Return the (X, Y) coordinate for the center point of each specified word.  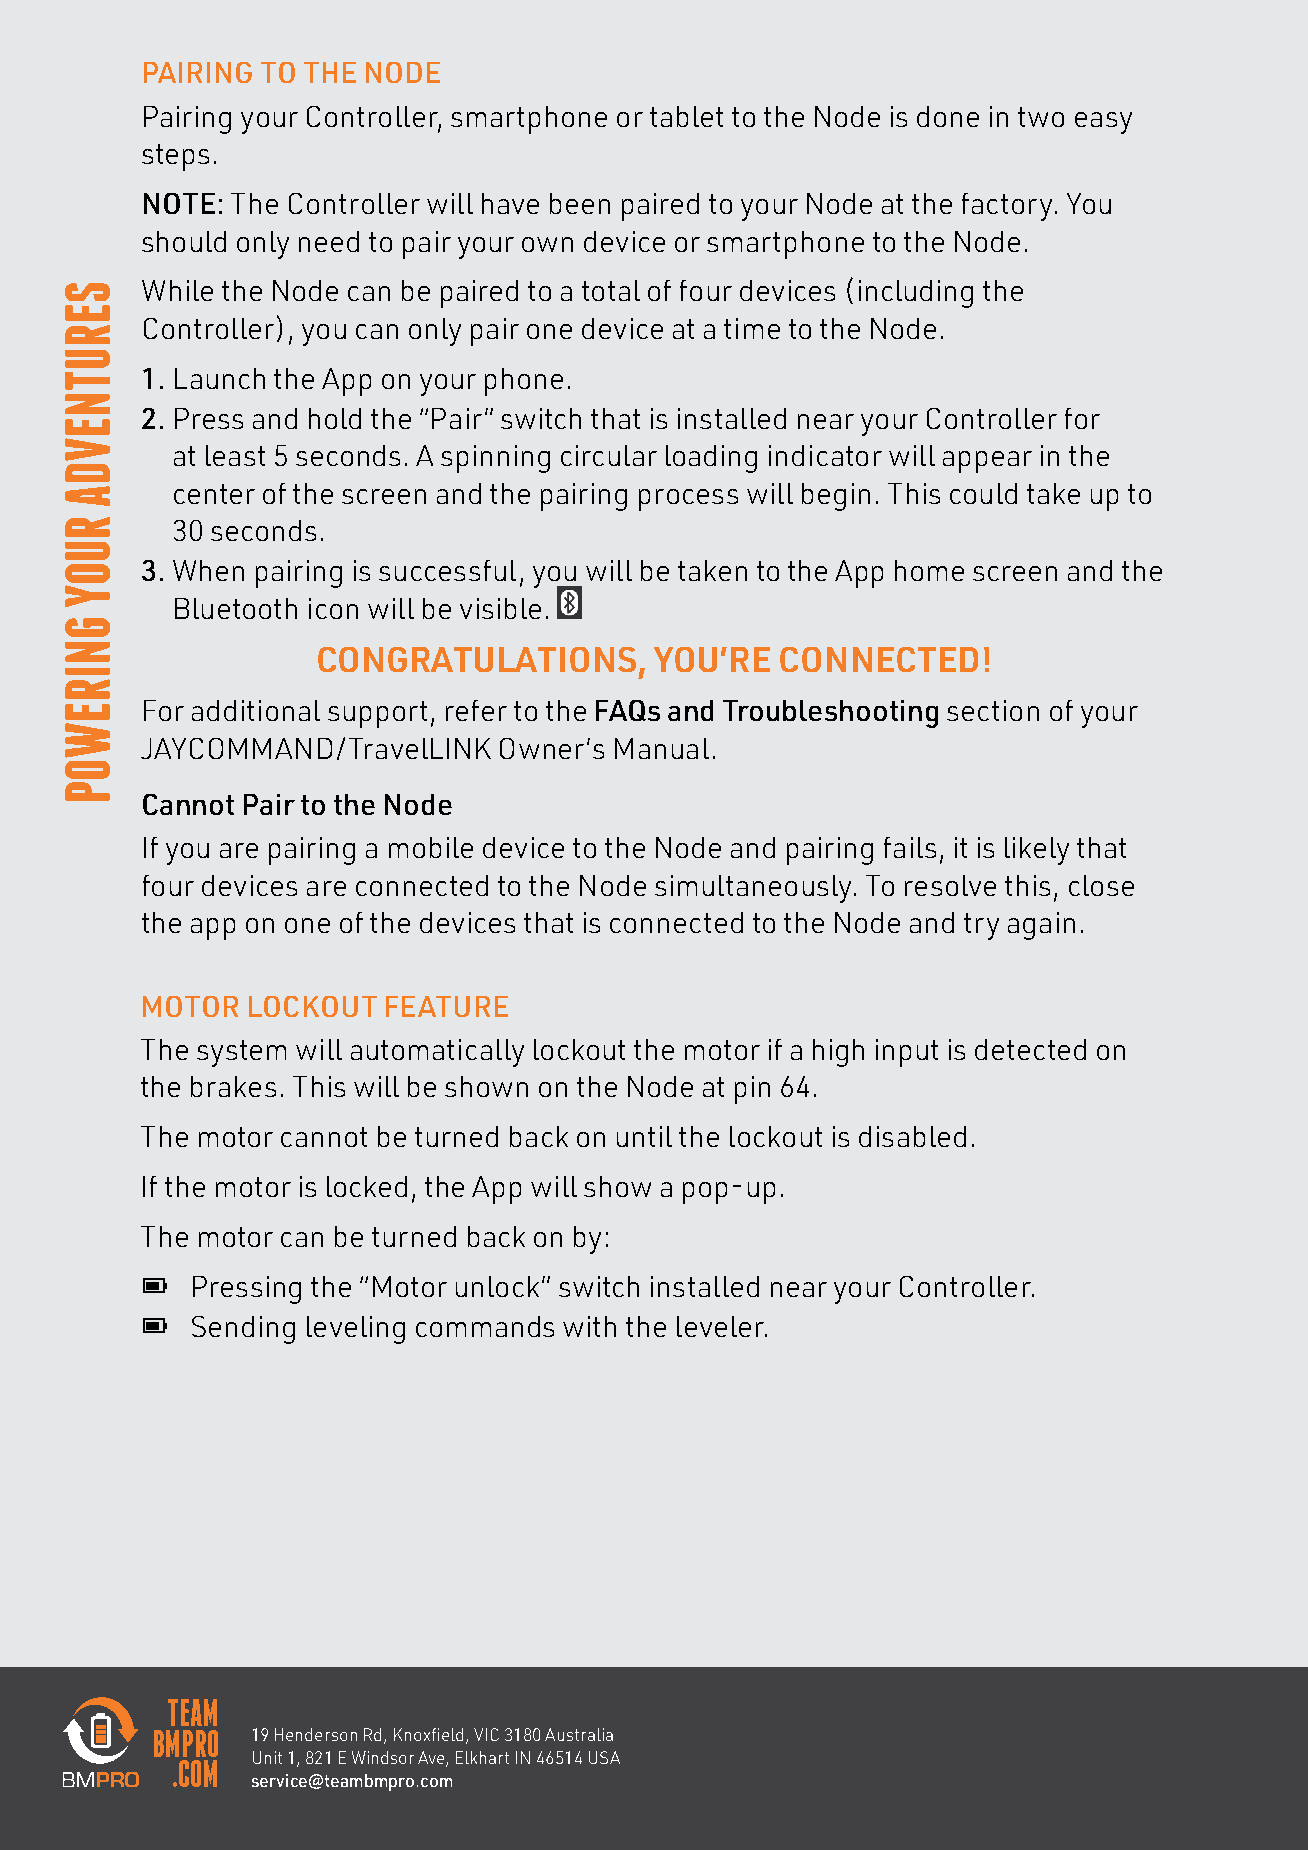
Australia (579, 1734)
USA (604, 1757)
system (241, 1053)
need (329, 241)
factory (1007, 207)
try (981, 926)
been (580, 203)
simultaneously (753, 889)
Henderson (316, 1734)
